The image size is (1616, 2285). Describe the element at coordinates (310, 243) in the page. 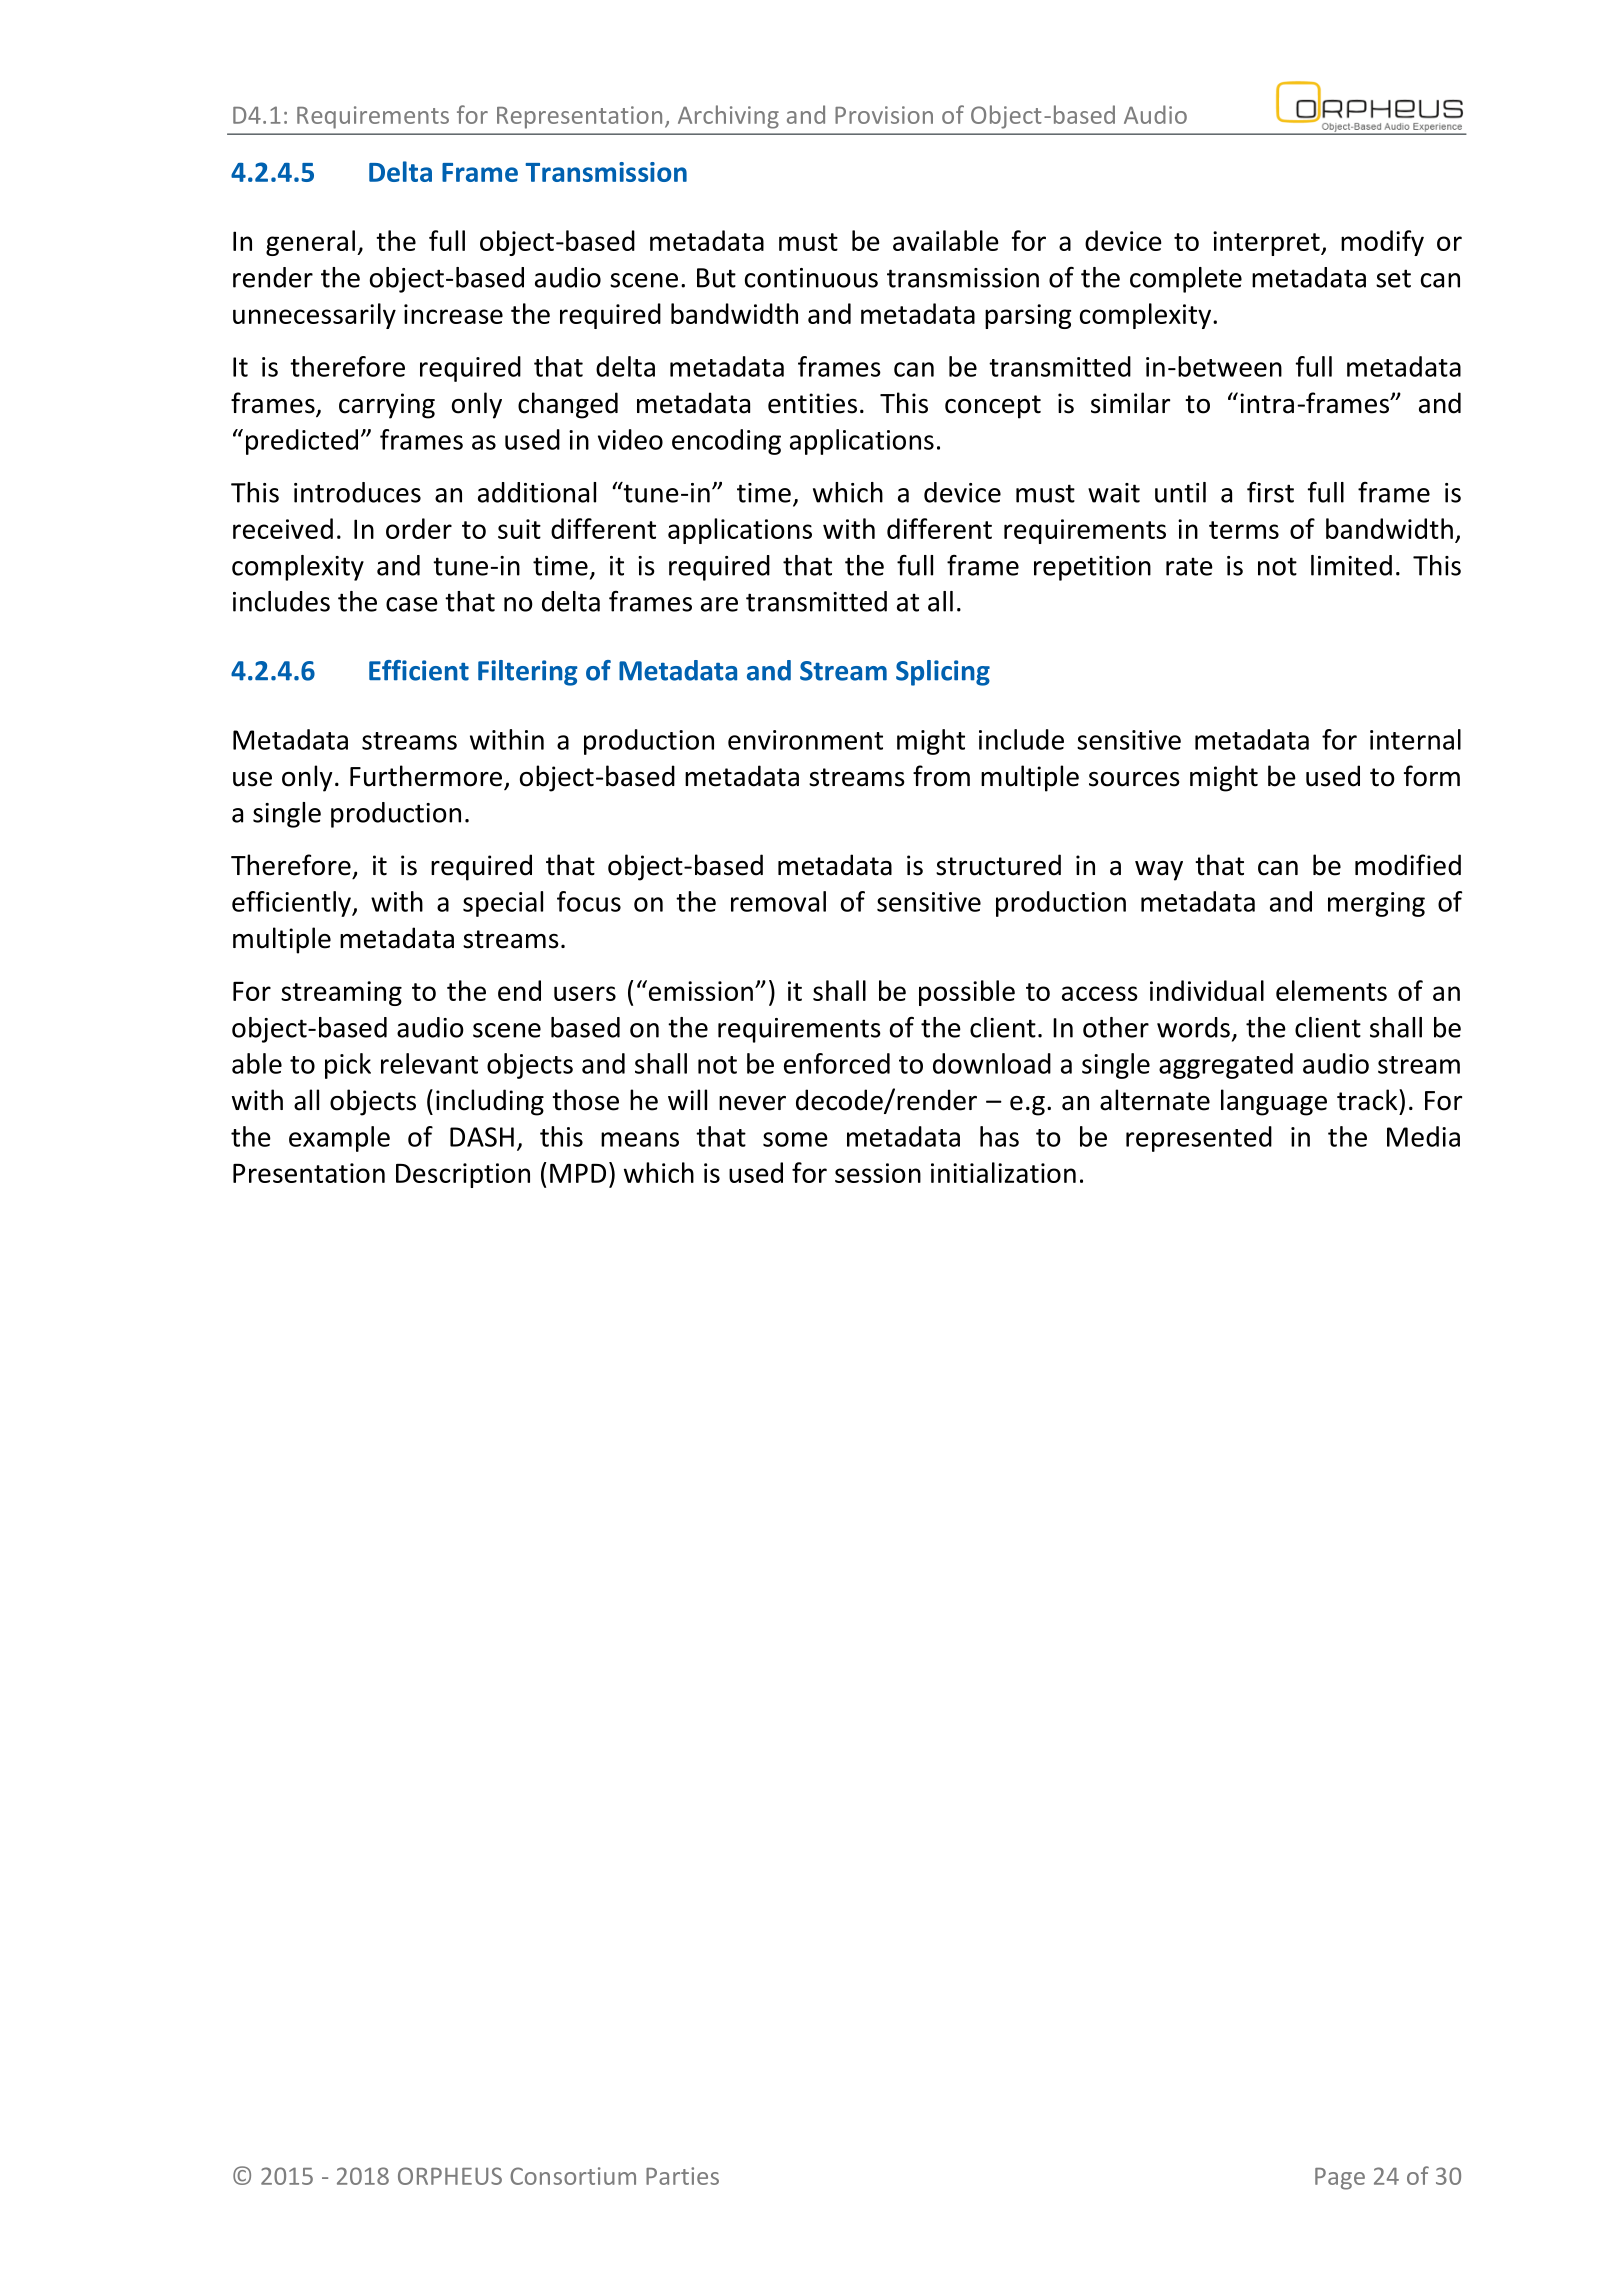

I see `general` at that location.
